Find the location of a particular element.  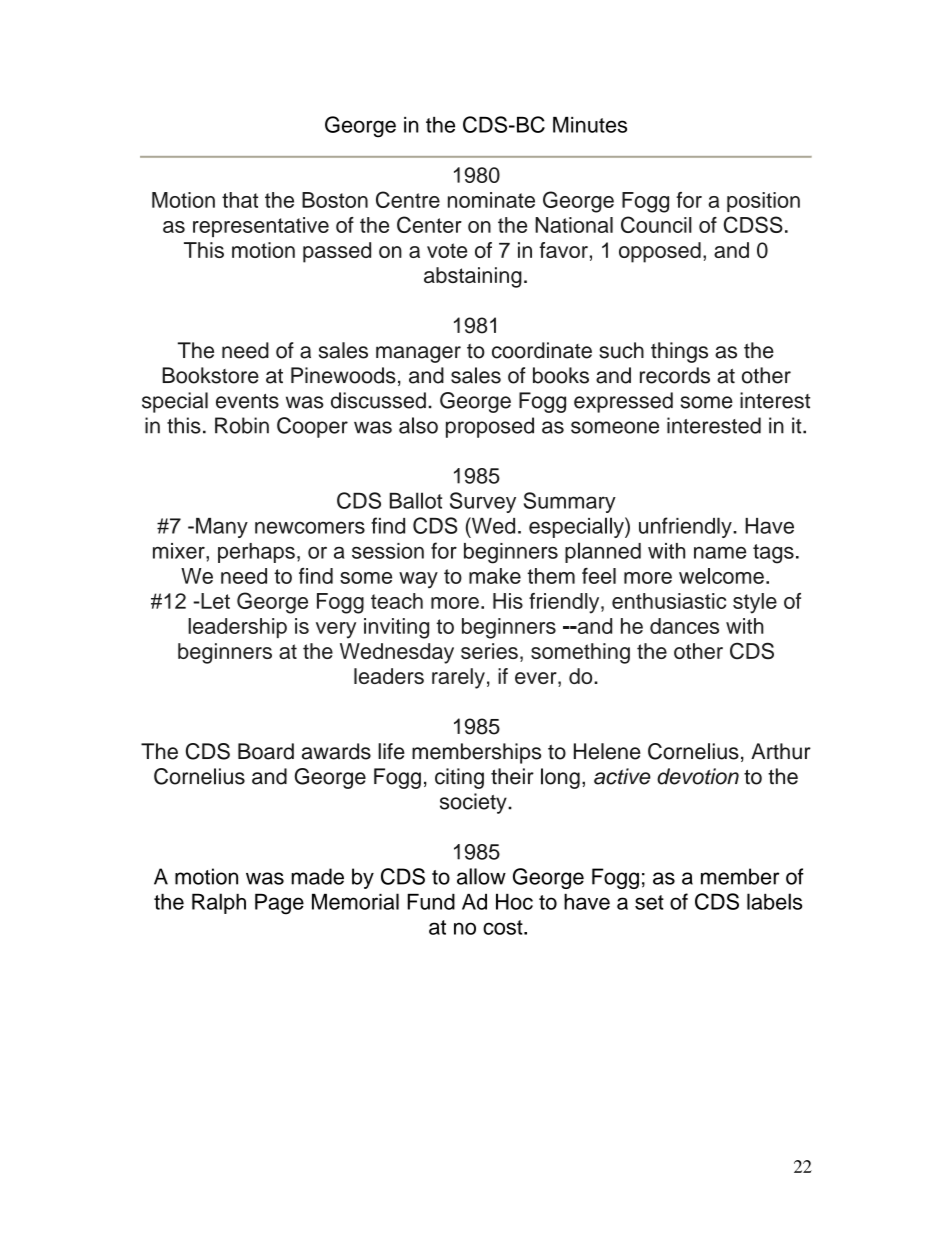

Survey is located at coordinates (483, 502).
